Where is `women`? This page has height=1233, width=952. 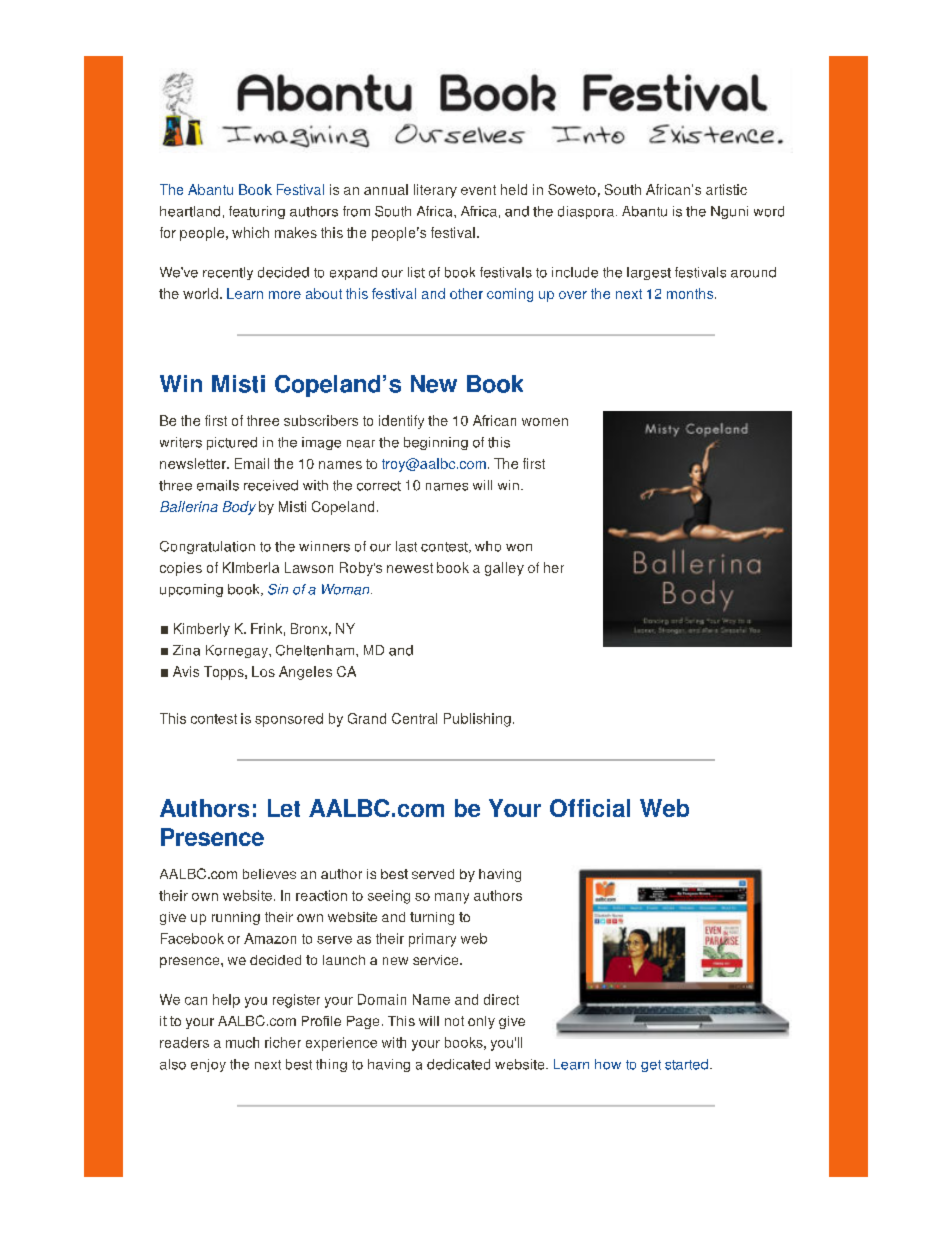 women is located at coordinates (545, 422).
